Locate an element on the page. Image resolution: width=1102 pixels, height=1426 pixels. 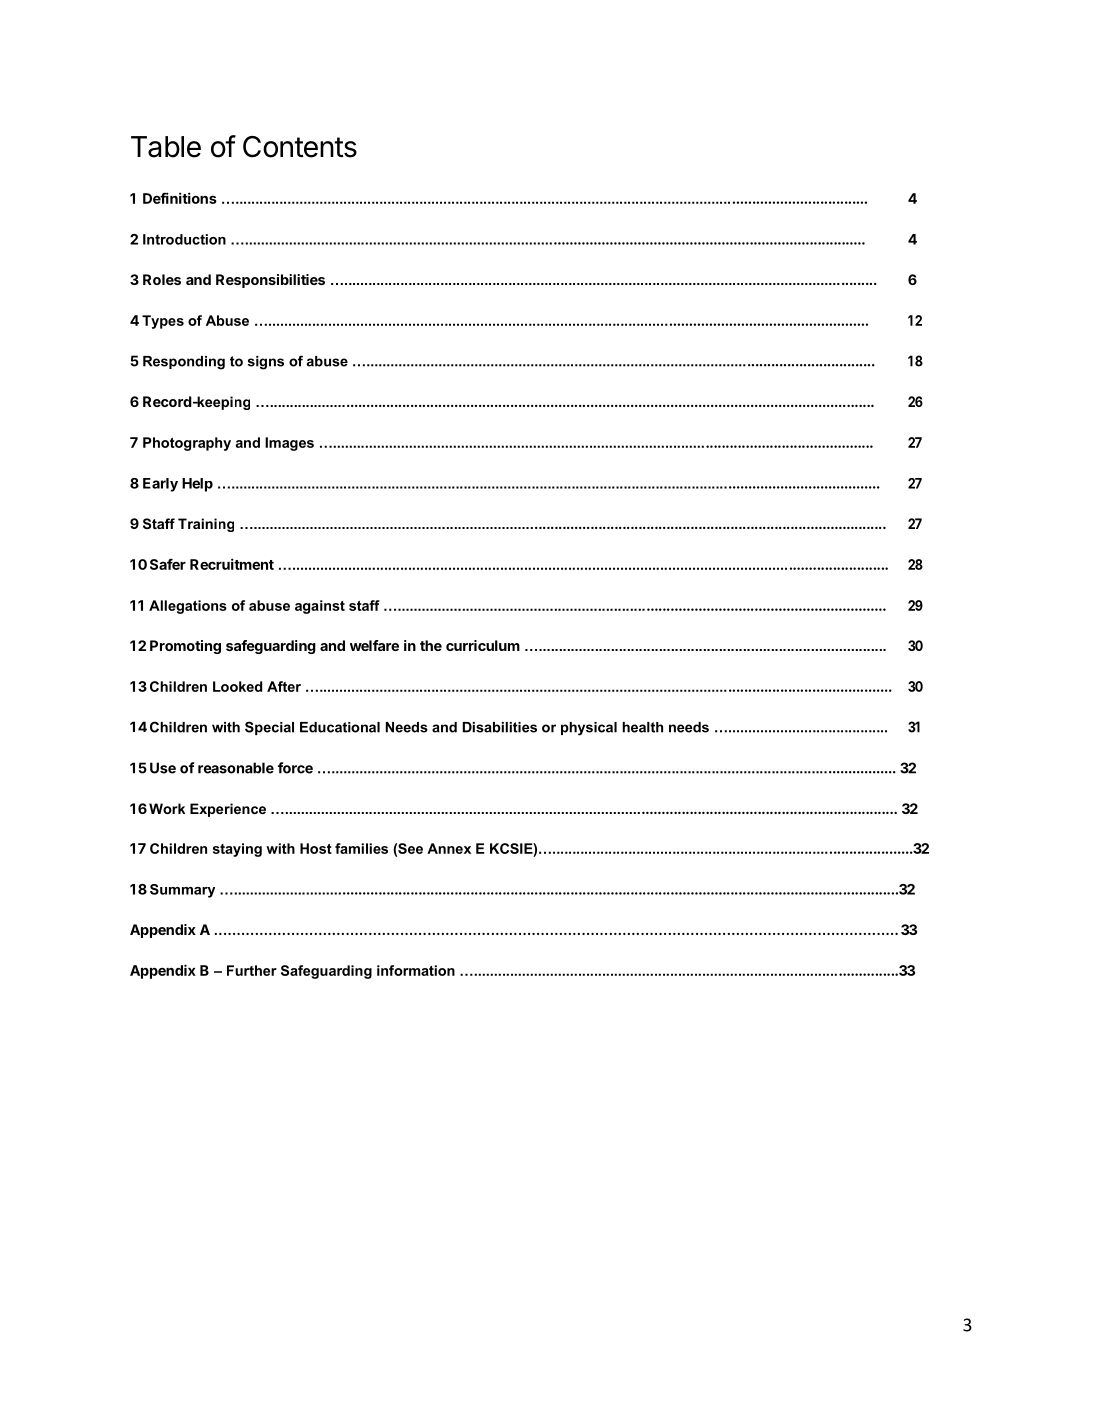
Educational is located at coordinates (340, 727).
